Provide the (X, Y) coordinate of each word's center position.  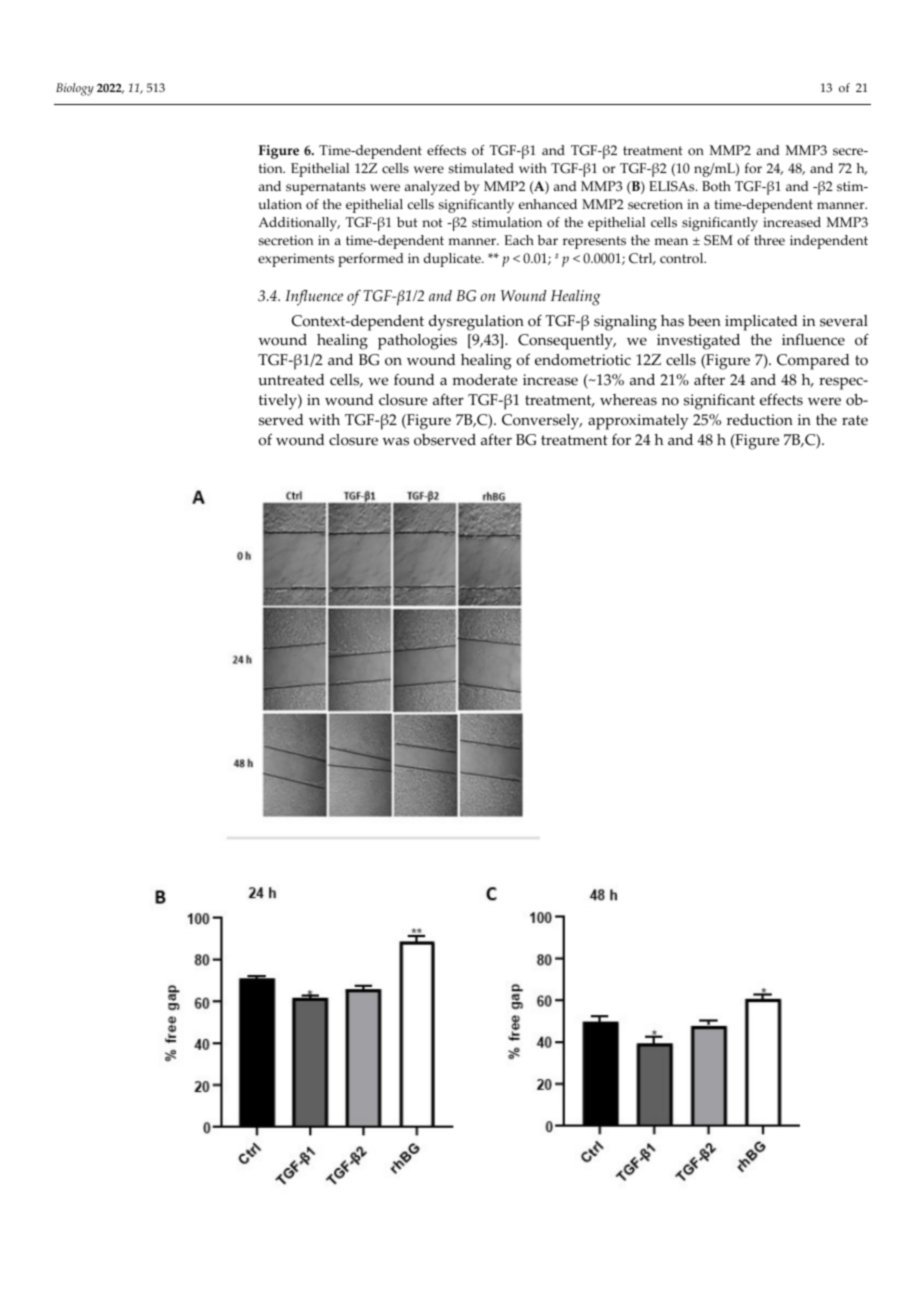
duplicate (453, 260)
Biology (75, 89)
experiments (296, 260)
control (683, 258)
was (395, 441)
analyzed (432, 188)
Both (716, 186)
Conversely (542, 422)
